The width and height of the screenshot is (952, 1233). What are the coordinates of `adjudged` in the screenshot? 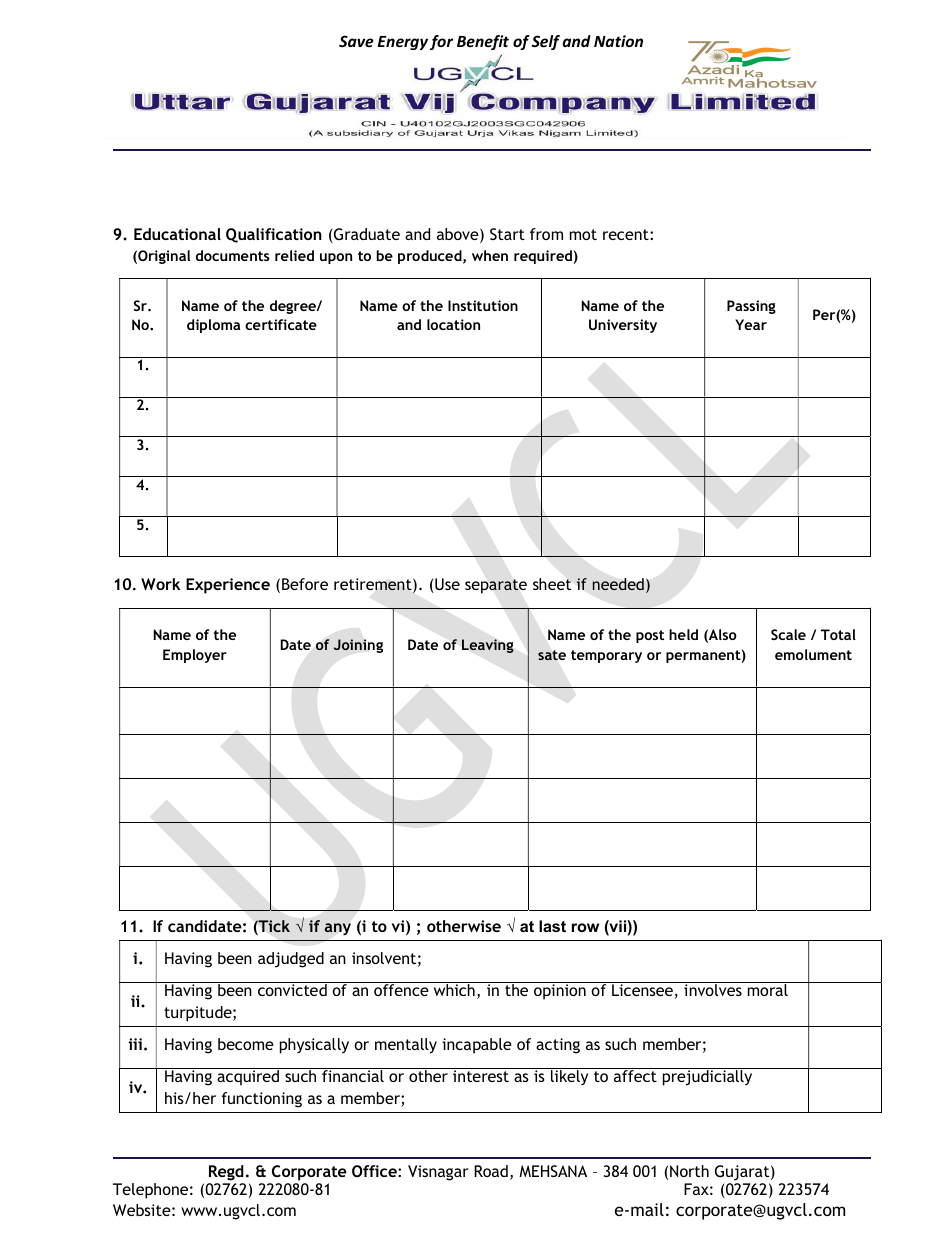 It's located at (291, 960).
